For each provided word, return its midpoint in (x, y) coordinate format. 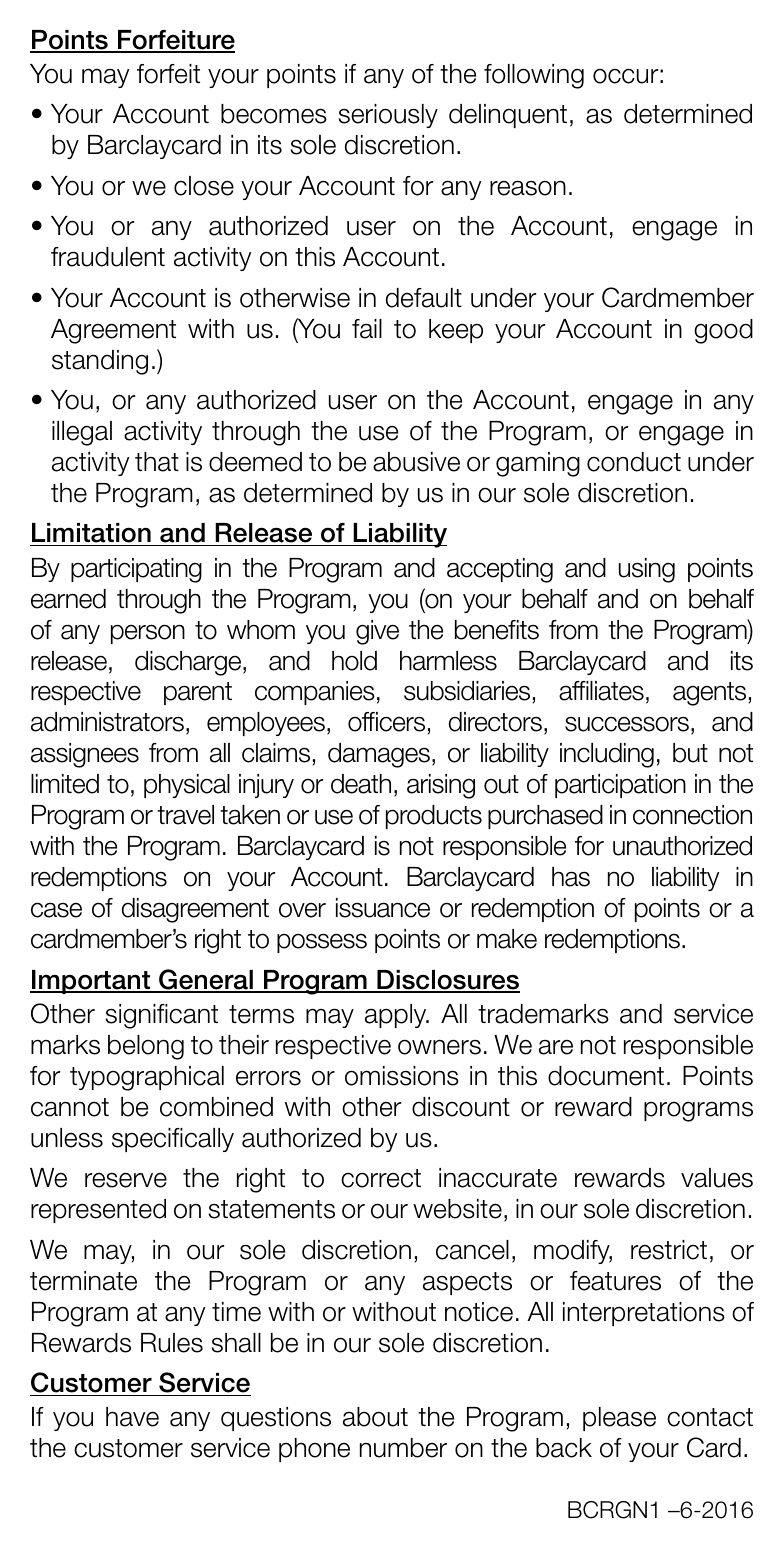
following (534, 76)
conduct (634, 462)
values (717, 1178)
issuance (383, 908)
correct (381, 1178)
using (647, 570)
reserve (126, 1180)
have (132, 1417)
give (377, 632)
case (56, 910)
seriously (388, 116)
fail (367, 329)
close (204, 186)
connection (692, 815)
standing (100, 362)
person (148, 634)
